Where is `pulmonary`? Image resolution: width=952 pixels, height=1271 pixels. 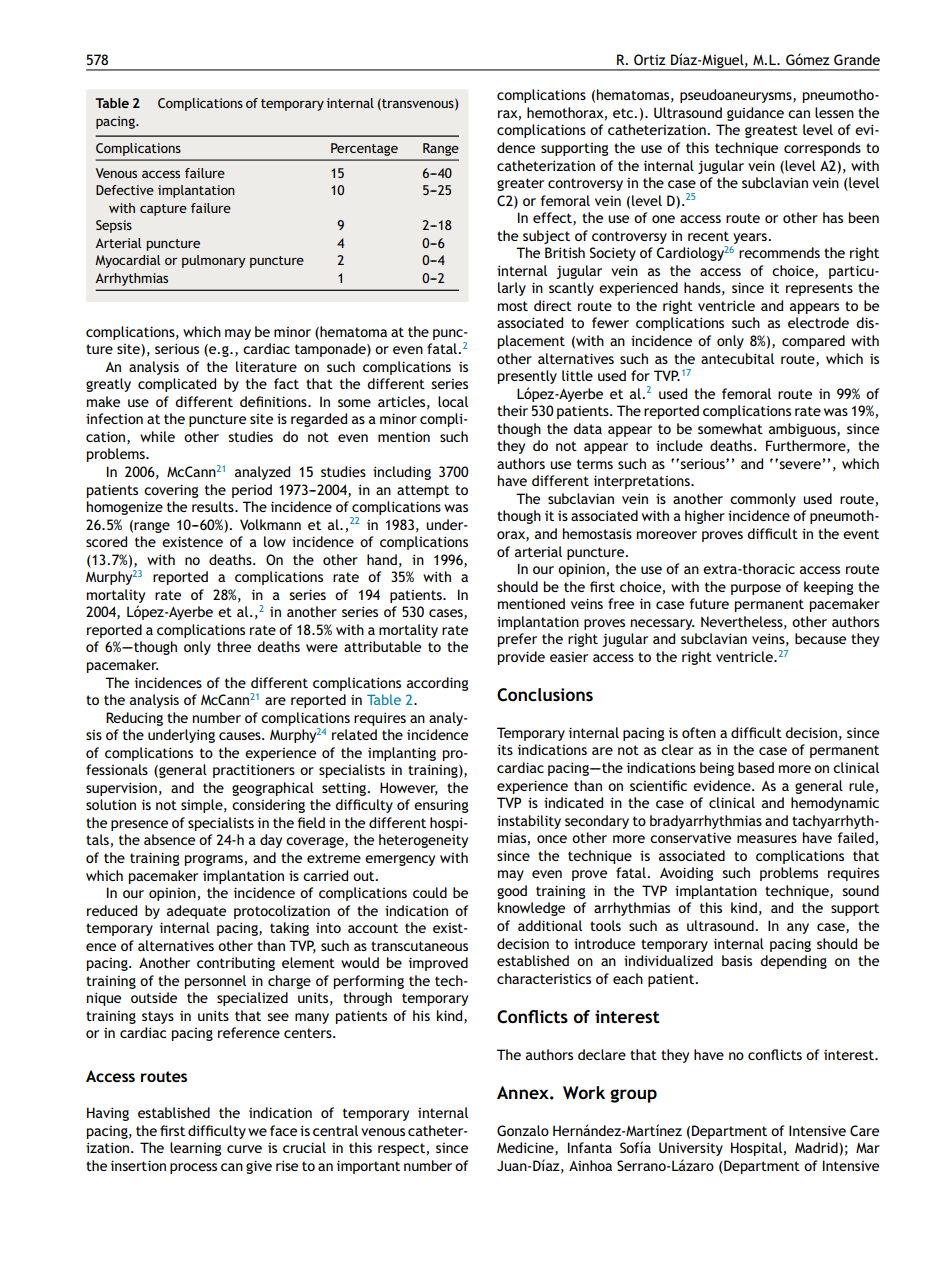 pulmonary is located at coordinates (213, 261).
